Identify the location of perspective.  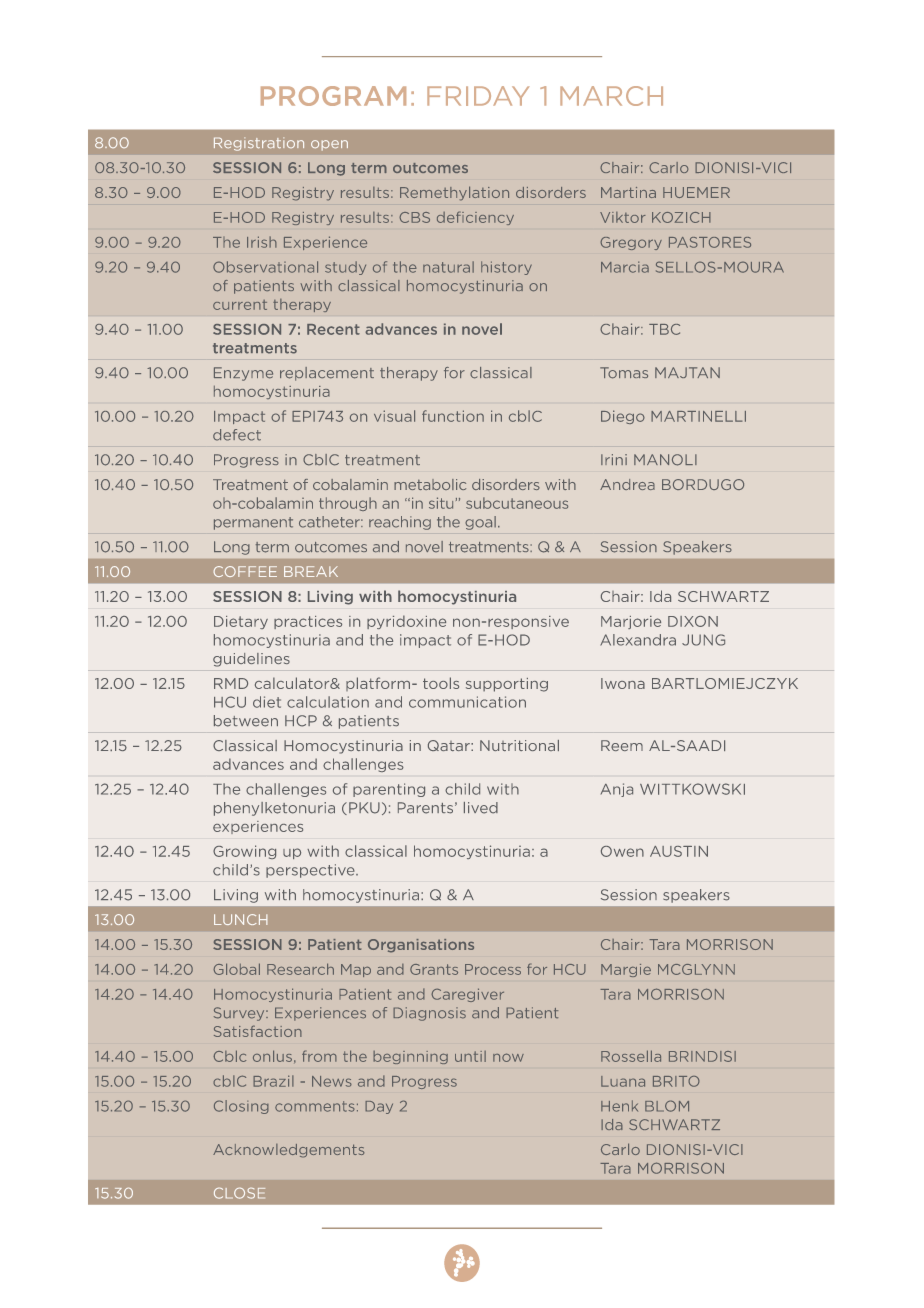
(311, 871).
